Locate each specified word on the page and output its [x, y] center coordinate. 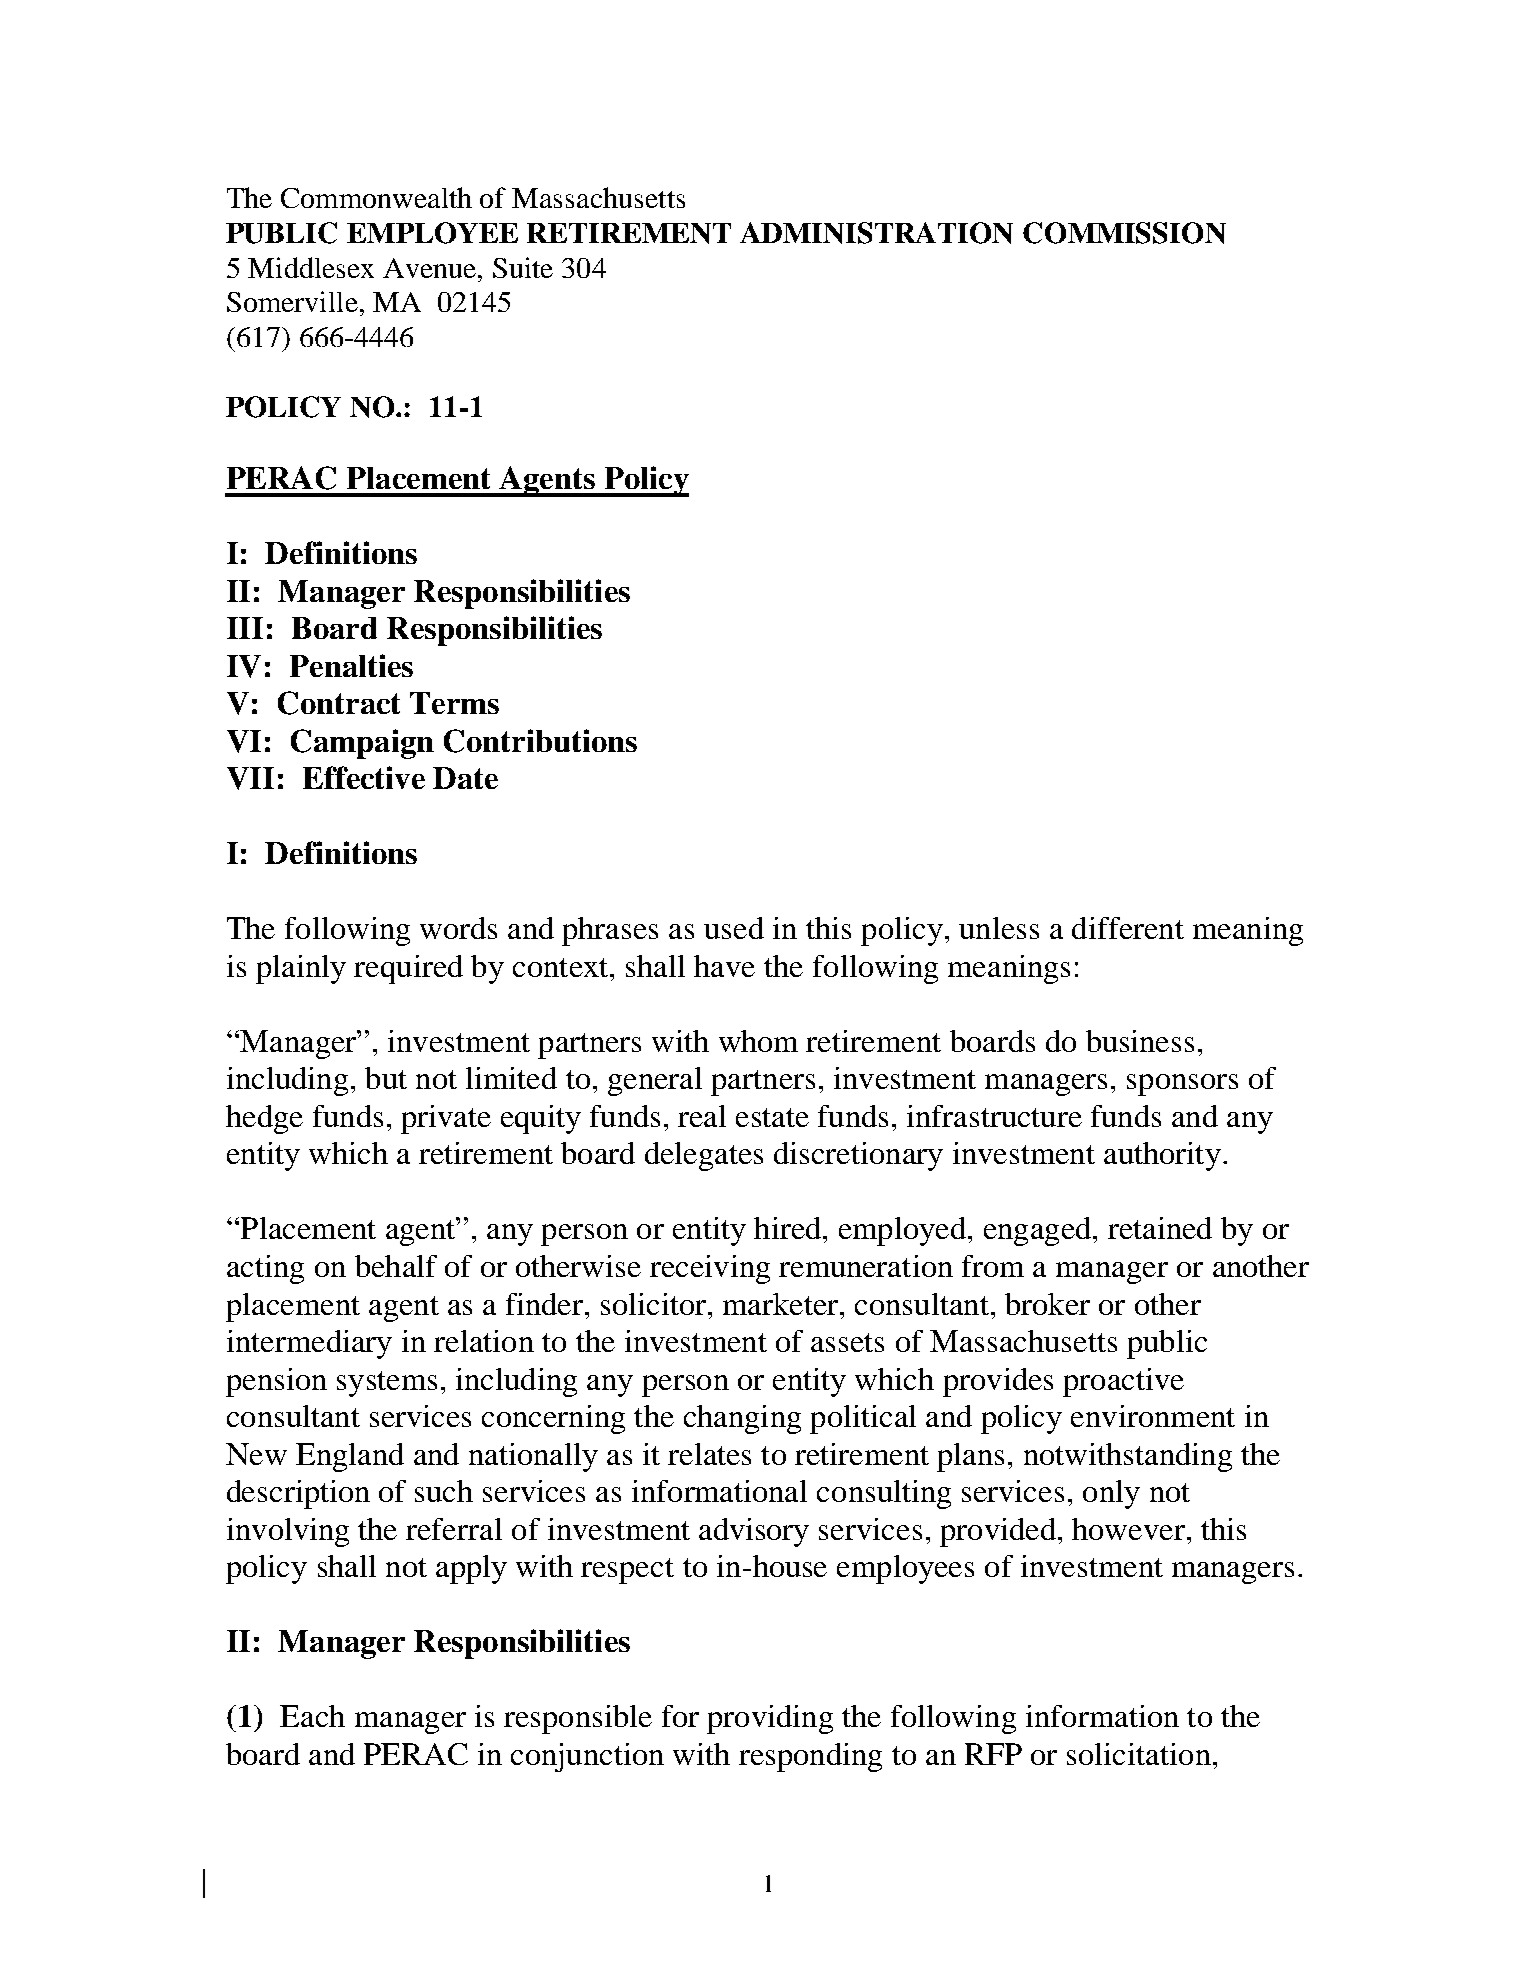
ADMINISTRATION [876, 233]
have [724, 966]
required [408, 969]
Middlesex [311, 267]
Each [312, 1716]
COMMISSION [1124, 233]
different [1128, 928]
